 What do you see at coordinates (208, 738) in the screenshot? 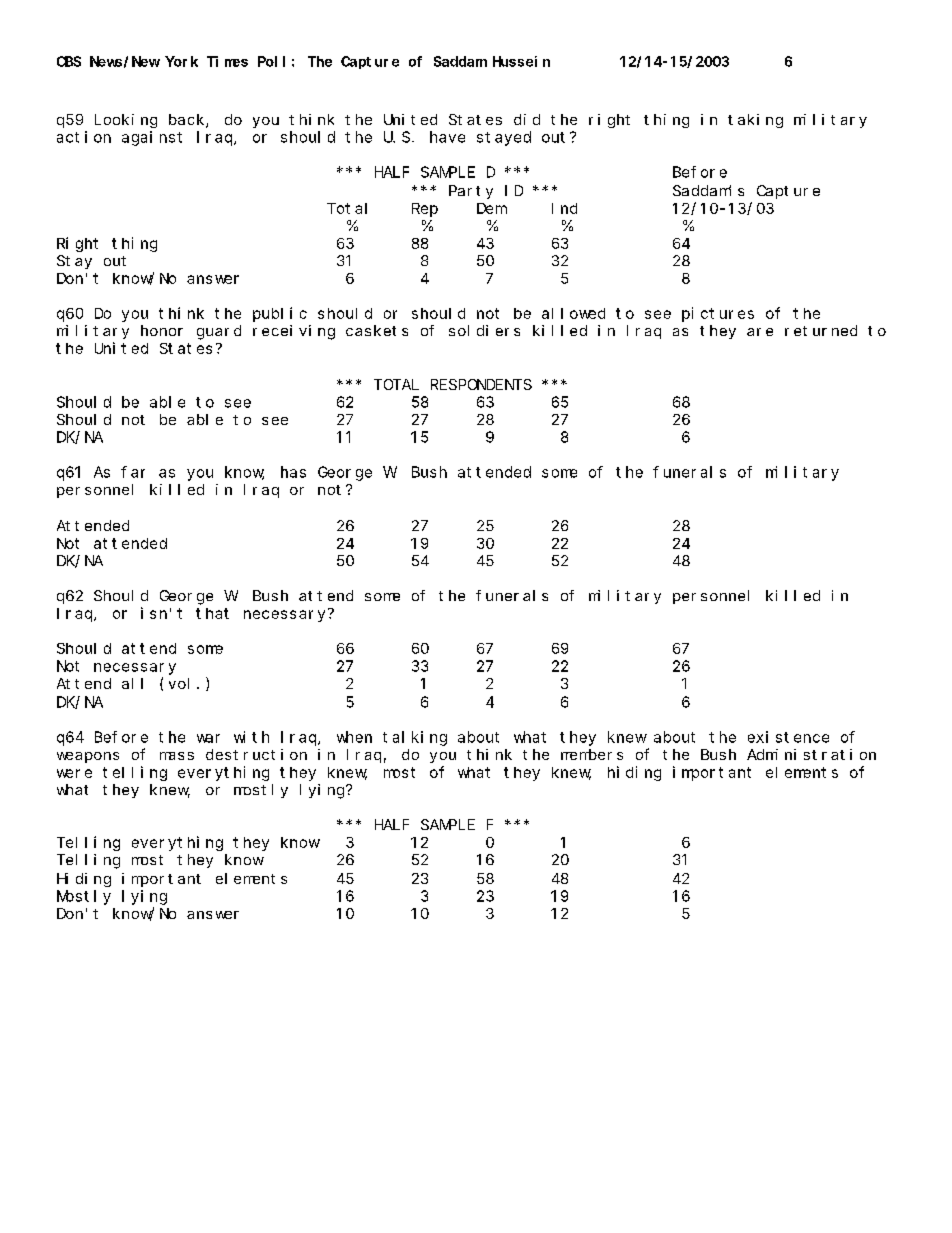
I see `war` at bounding box center [208, 738].
